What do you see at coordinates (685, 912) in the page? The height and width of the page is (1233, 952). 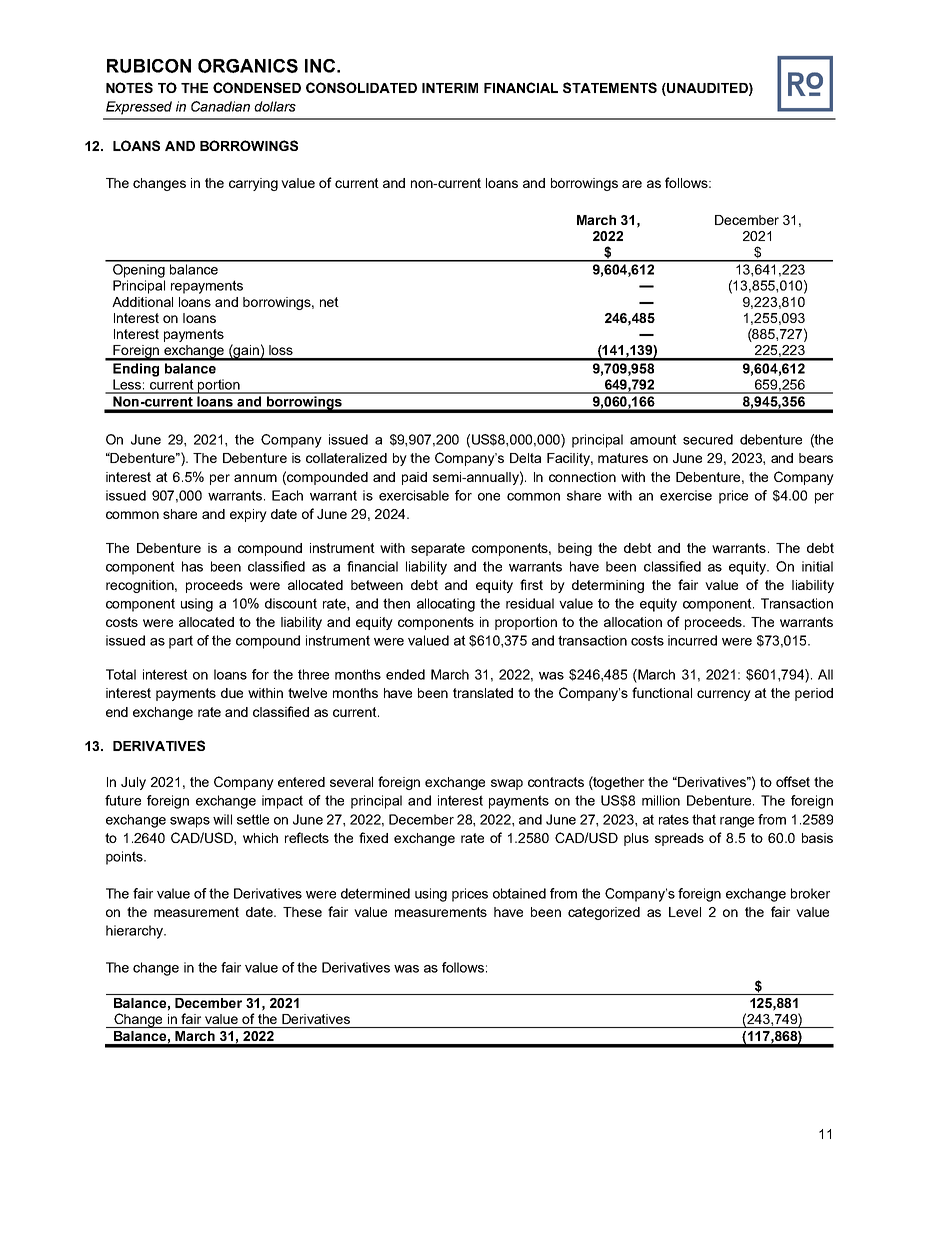 I see `Level` at bounding box center [685, 912].
